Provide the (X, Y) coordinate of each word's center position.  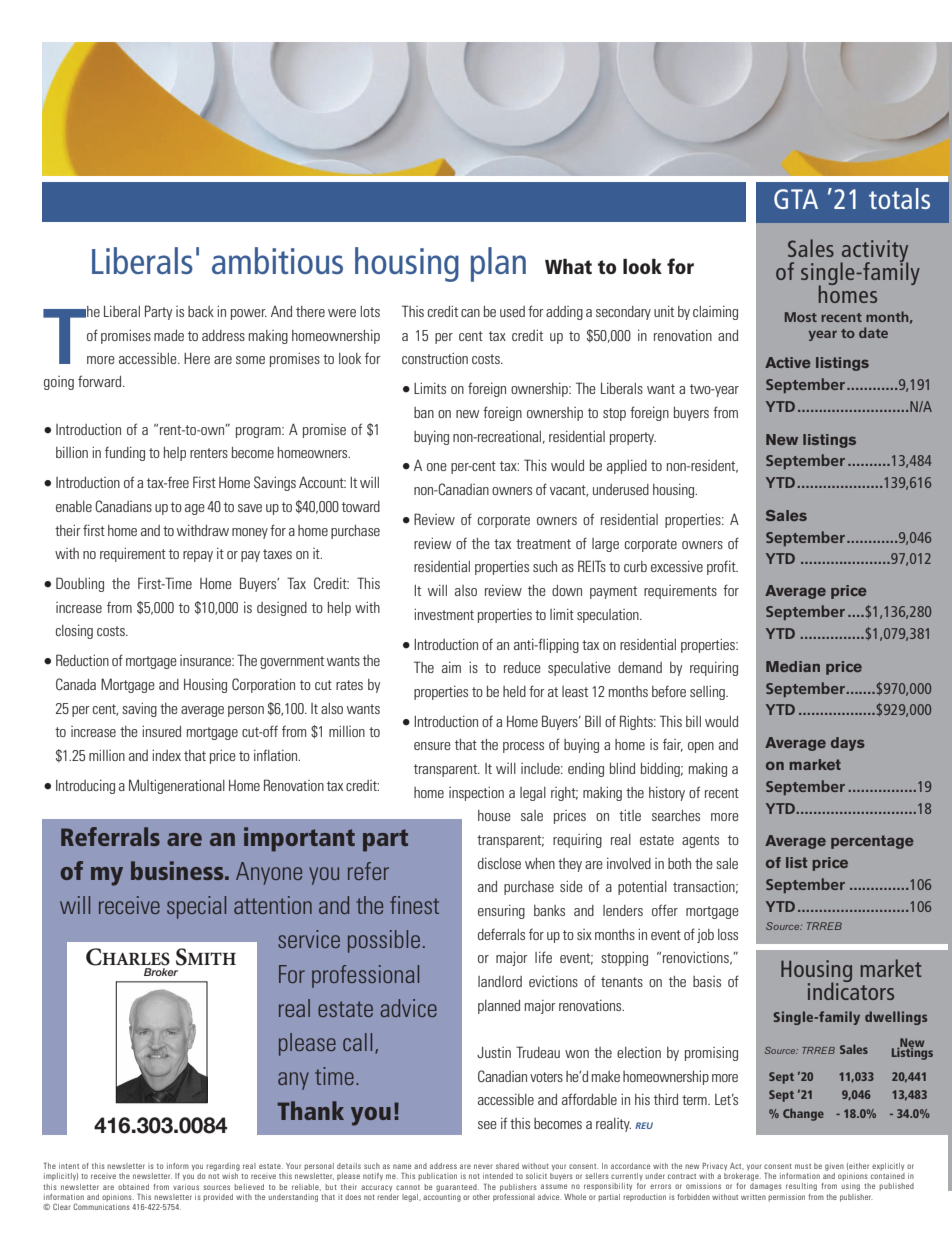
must (803, 1166)
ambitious (277, 260)
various (186, 1187)
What (568, 266)
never (483, 1166)
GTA (796, 199)
